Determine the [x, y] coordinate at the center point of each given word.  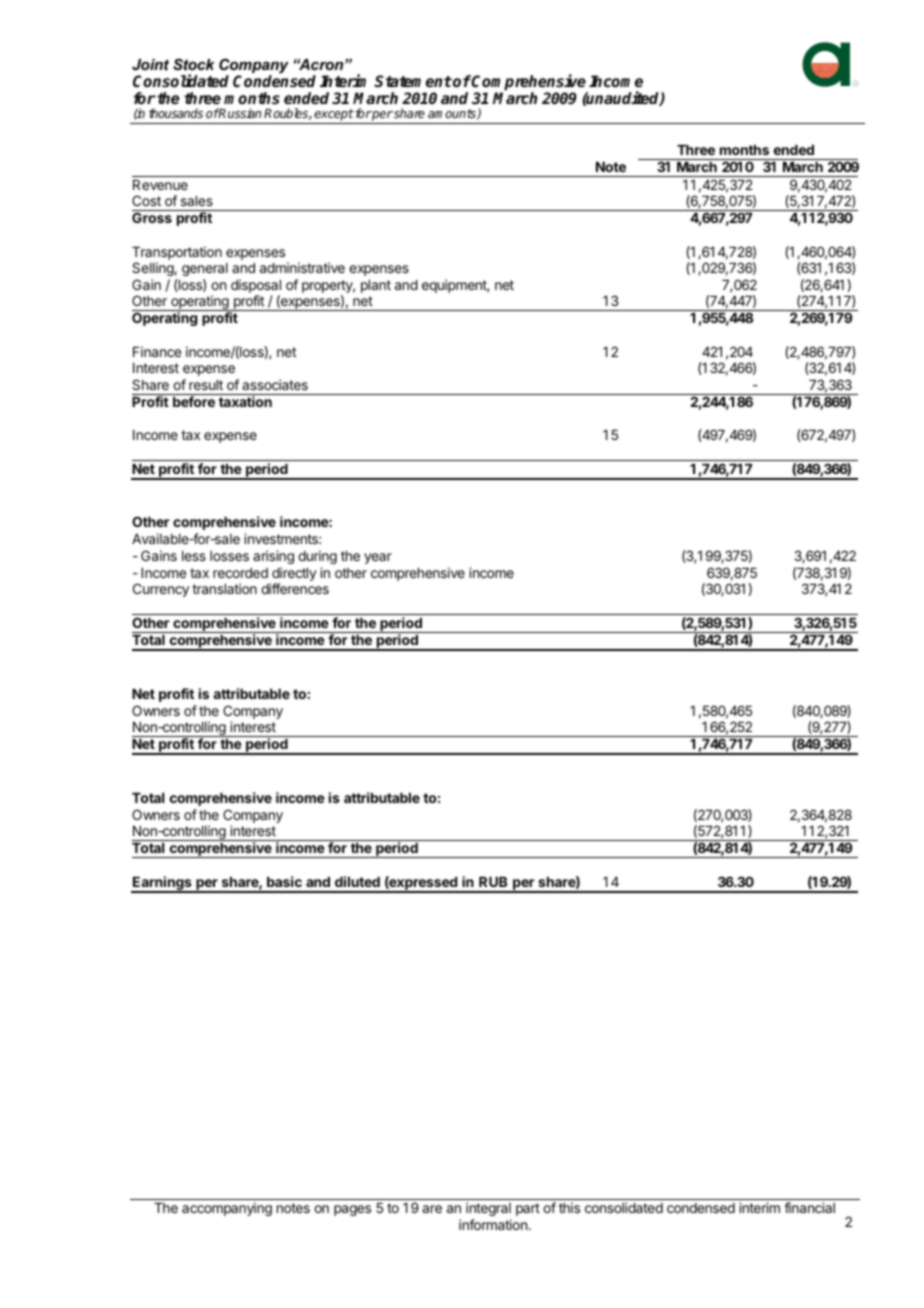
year [378, 558]
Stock [194, 64]
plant [376, 286]
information [493, 1224]
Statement [413, 81]
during [317, 557]
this [569, 1207]
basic [284, 881]
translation [224, 588]
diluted [357, 881]
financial [809, 1207]
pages [352, 1210]
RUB [493, 882]
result [206, 385]
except [333, 116]
